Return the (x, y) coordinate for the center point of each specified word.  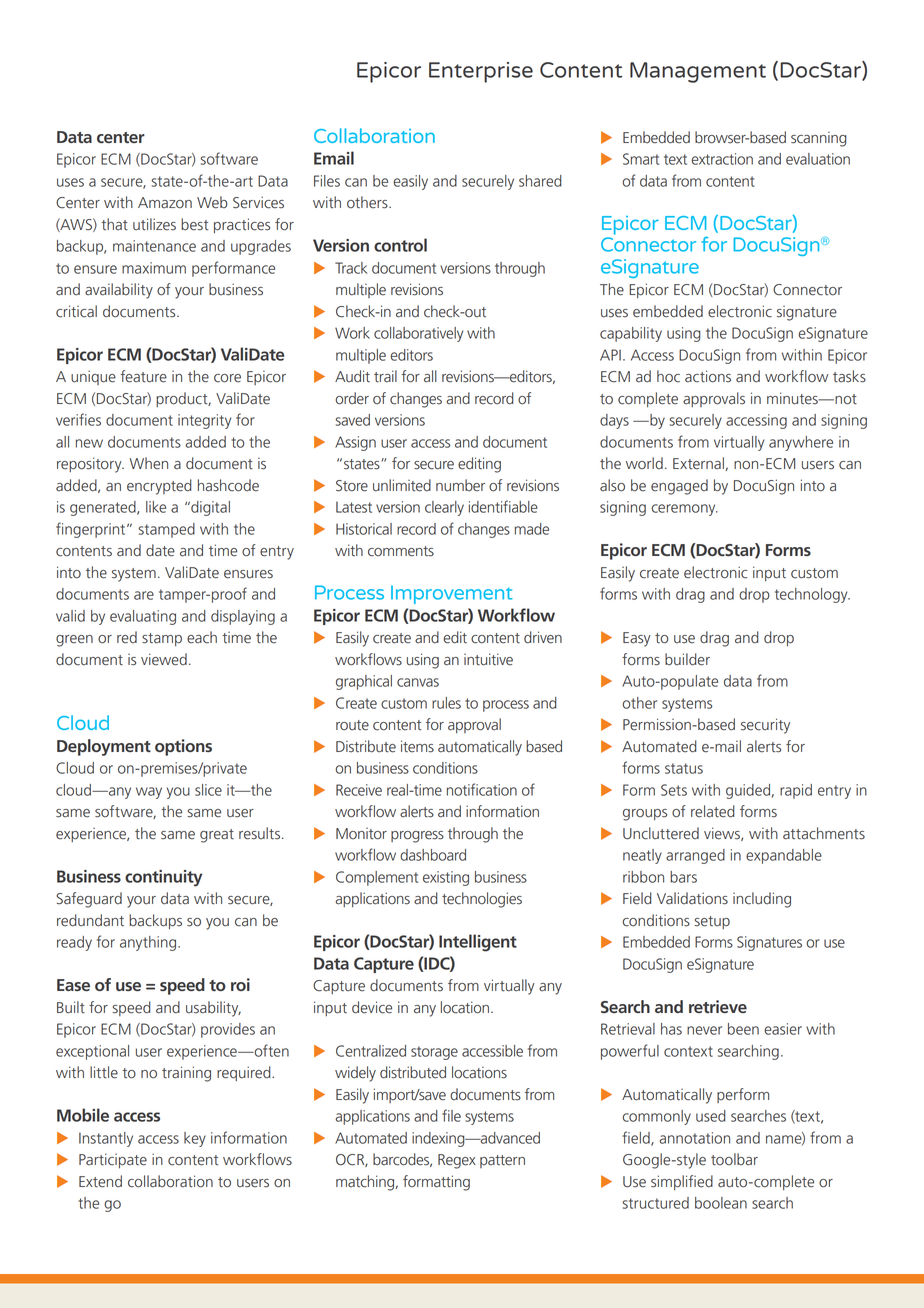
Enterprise (481, 72)
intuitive (488, 659)
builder (687, 659)
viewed (164, 659)
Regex (457, 1161)
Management (698, 72)
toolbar (734, 1159)
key (195, 1139)
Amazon (165, 203)
